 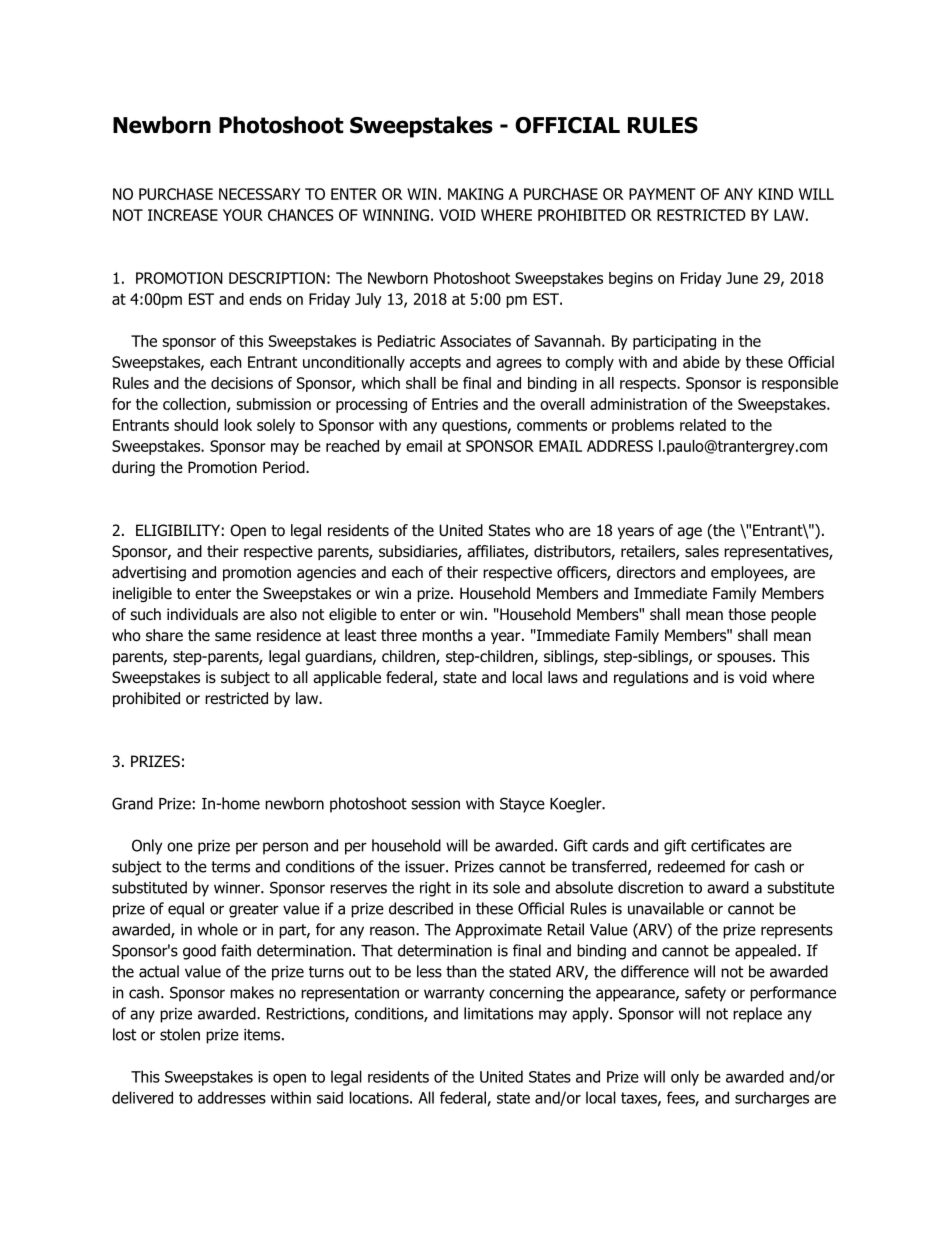 What do you see at coordinates (772, 1099) in the image?
I see `surcharges` at bounding box center [772, 1099].
